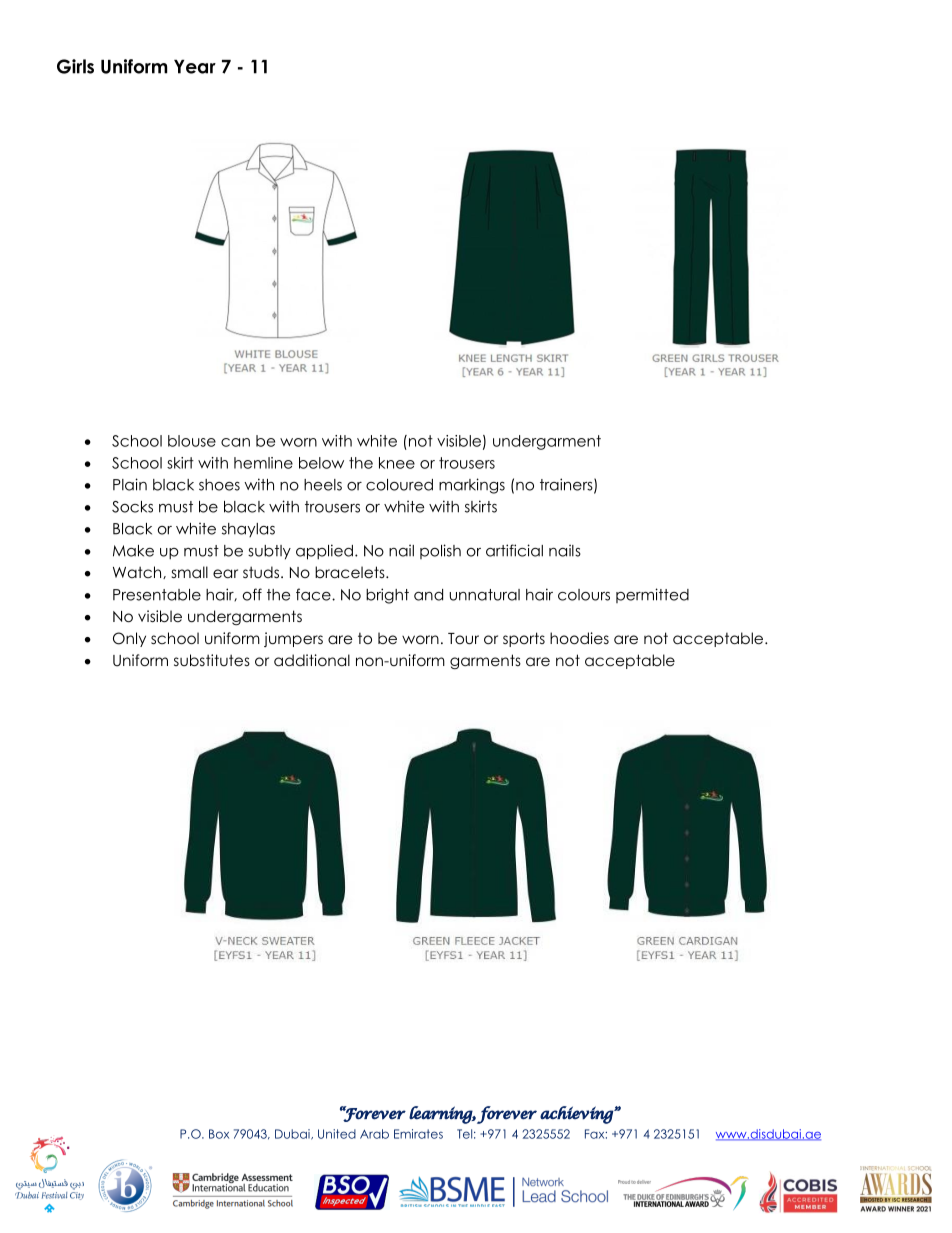  Describe the element at coordinates (157, 595) in the screenshot. I see `Presentable` at that location.
